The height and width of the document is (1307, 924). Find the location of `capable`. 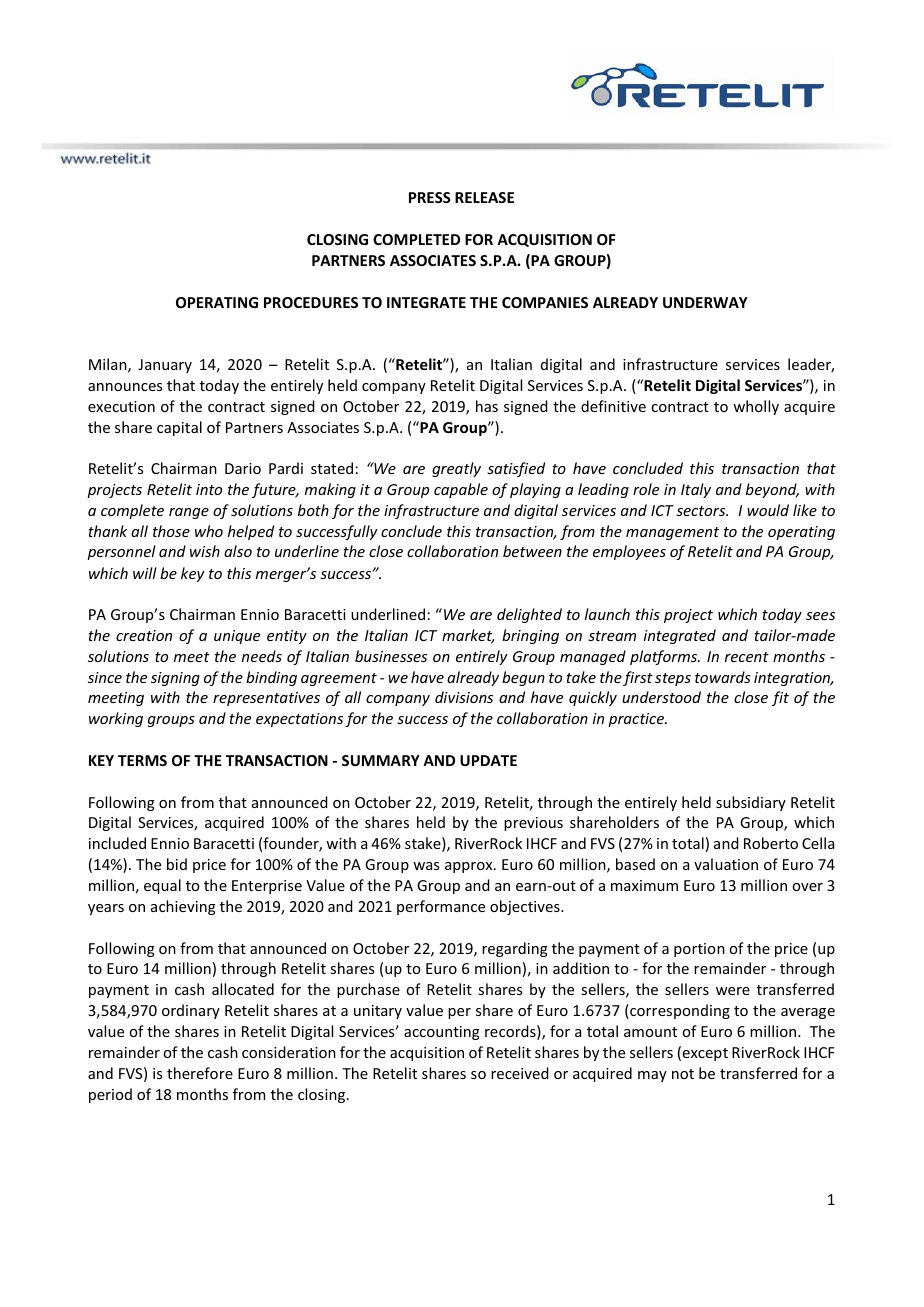

capable is located at coordinates (461, 490).
